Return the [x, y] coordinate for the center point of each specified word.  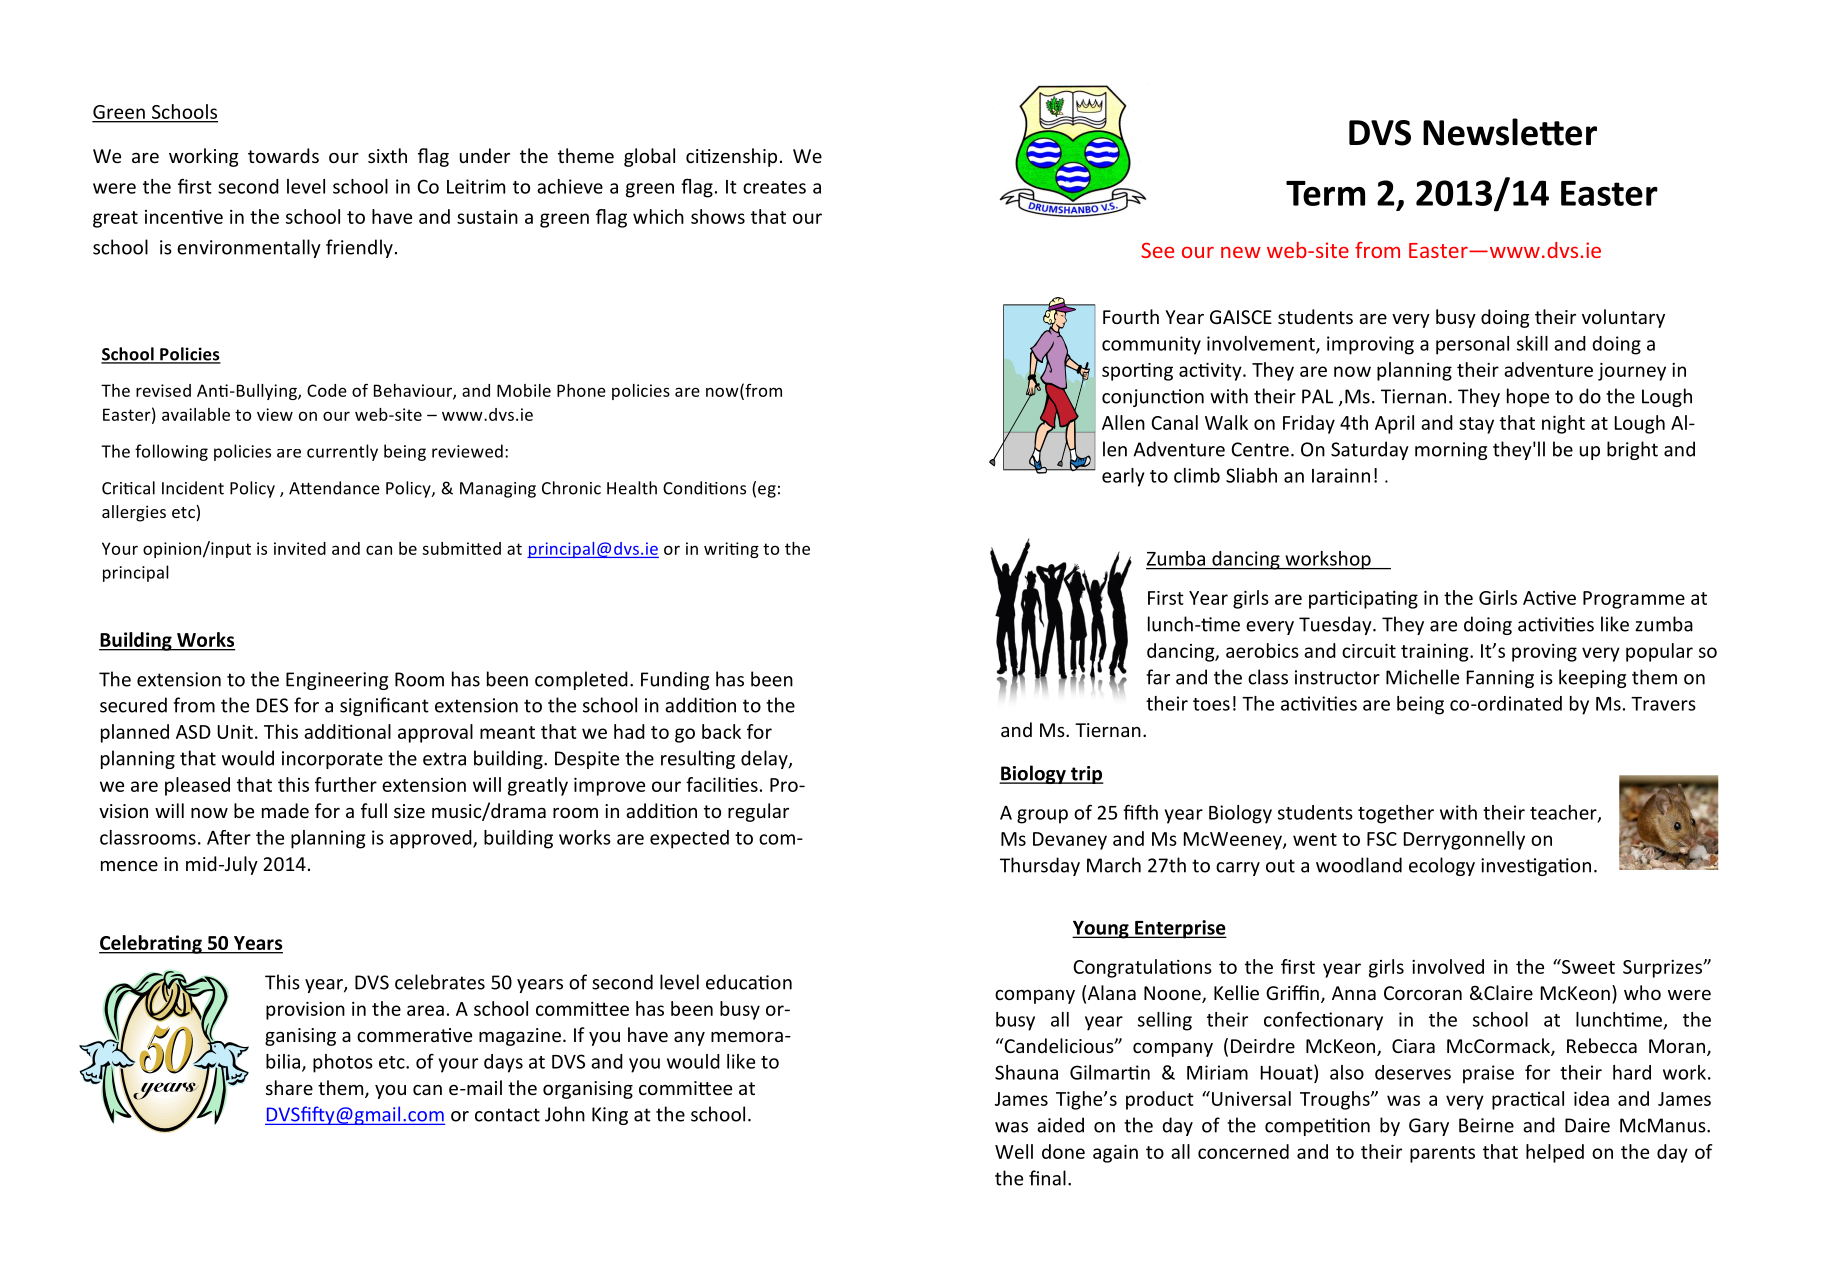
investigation [1536, 867]
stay [1476, 425]
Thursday [1040, 866]
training [1436, 653]
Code [327, 390]
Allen [1123, 422]
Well [1014, 1151]
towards [283, 155]
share [289, 1087]
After [229, 837]
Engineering [337, 681]
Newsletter [1510, 132]
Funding [675, 680]
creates [774, 187]
